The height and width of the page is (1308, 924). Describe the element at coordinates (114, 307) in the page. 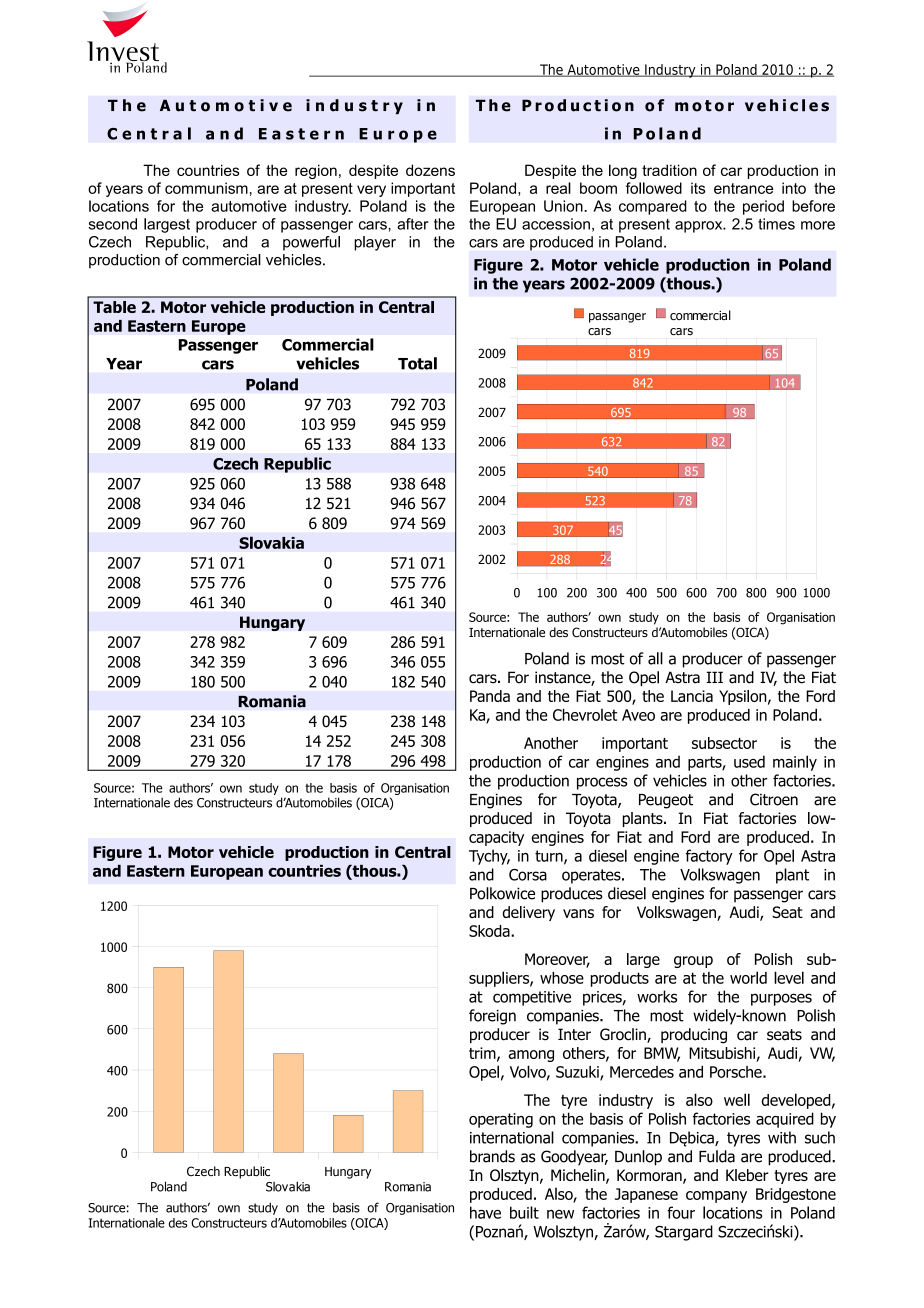

I see `Table` at that location.
